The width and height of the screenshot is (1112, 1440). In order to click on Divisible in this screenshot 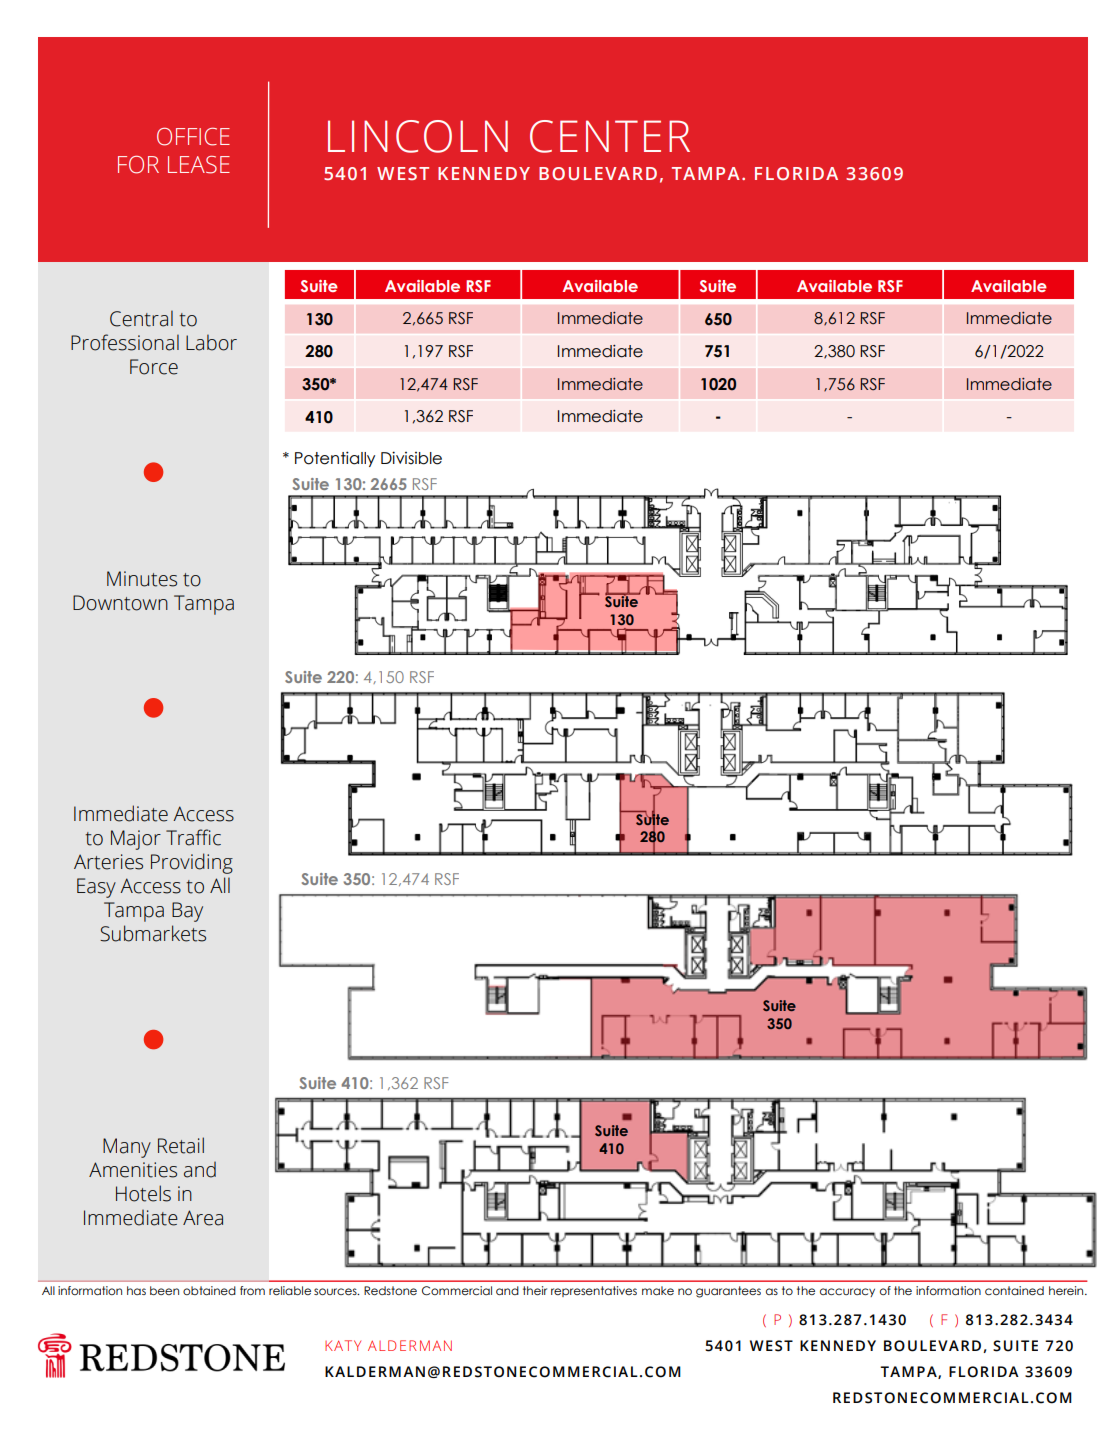, I will do `click(411, 458)`.
